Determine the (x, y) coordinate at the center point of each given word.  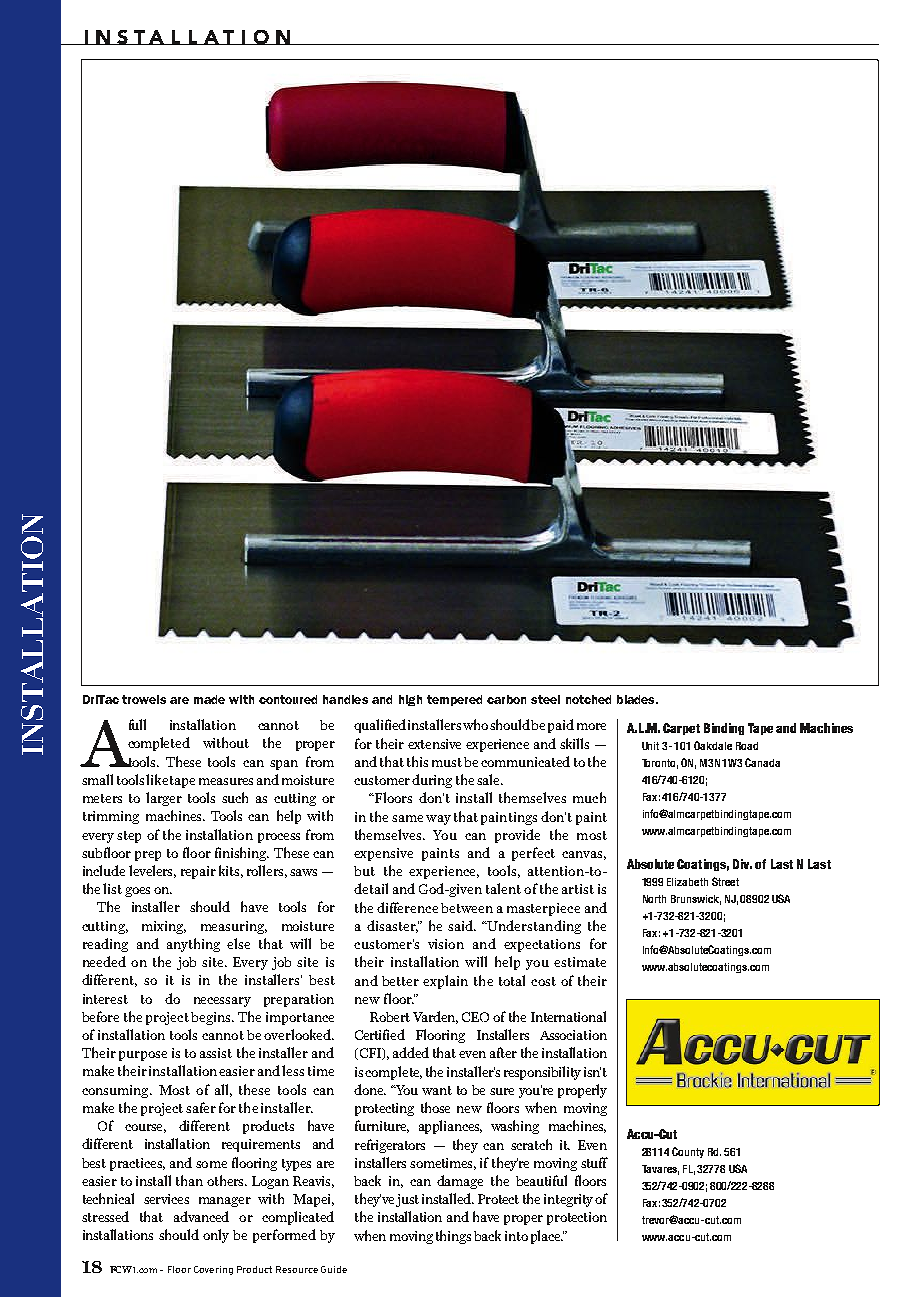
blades (637, 699)
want (437, 1090)
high (410, 700)
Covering (213, 1270)
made (209, 699)
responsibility (542, 1073)
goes (137, 892)
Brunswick (696, 900)
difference (407, 907)
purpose (143, 1056)
